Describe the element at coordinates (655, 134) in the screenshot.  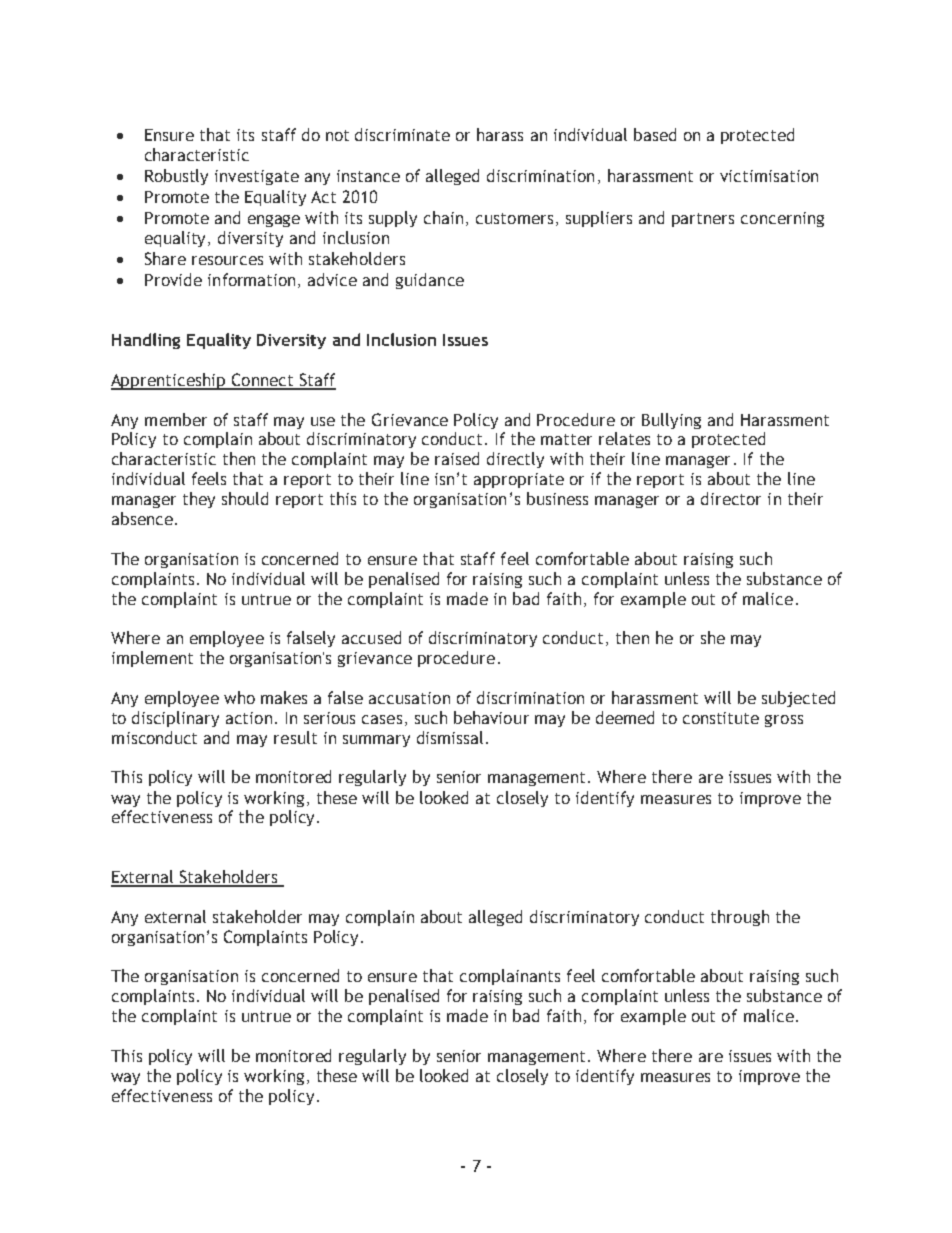
I see `based` at that location.
